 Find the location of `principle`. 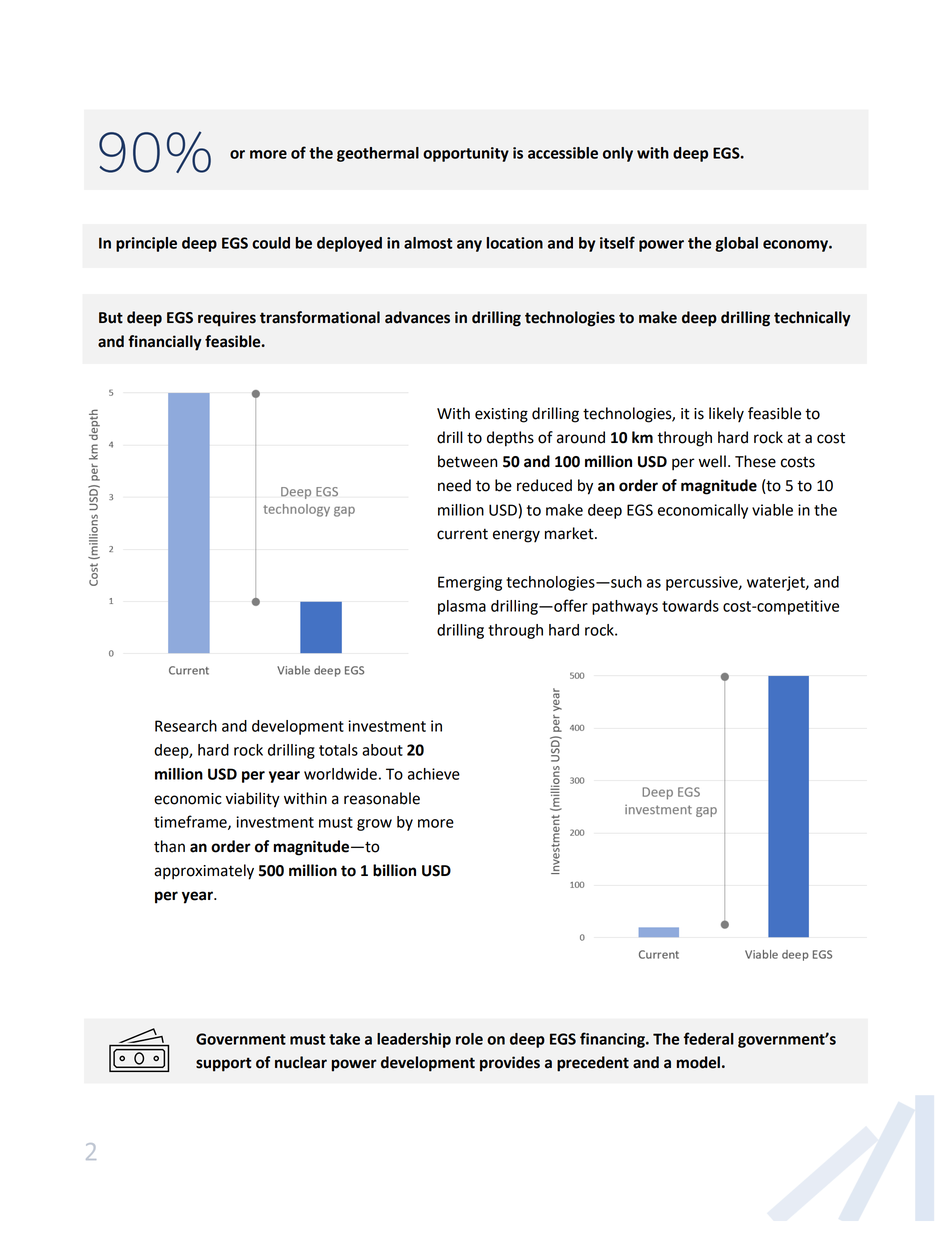

principle is located at coordinates (146, 244).
